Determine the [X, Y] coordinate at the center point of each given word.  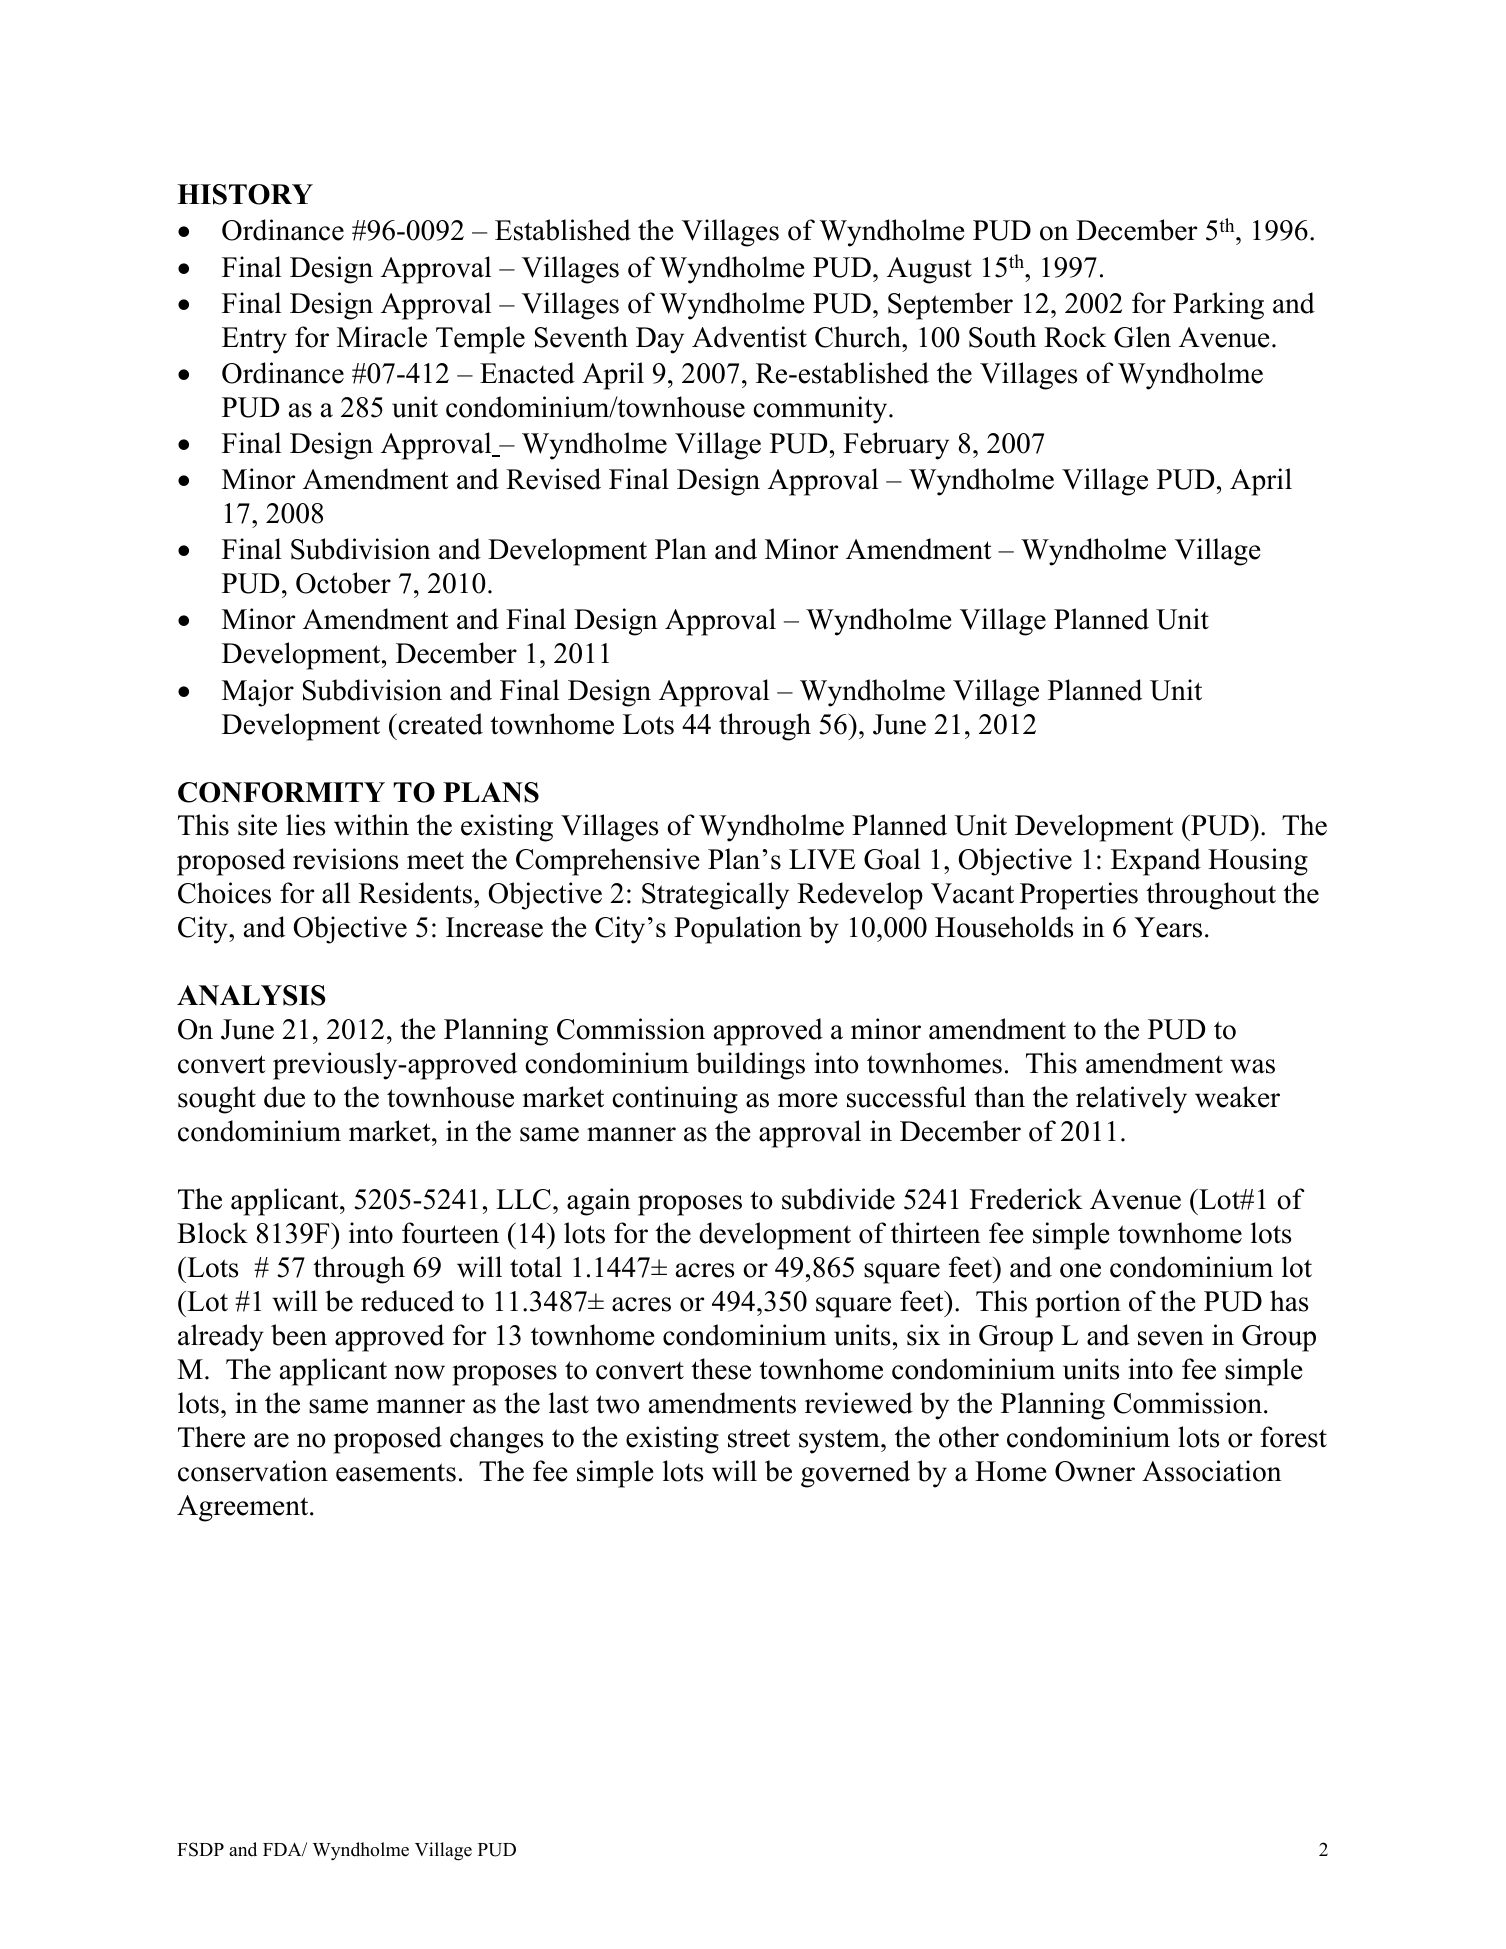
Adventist [749, 337]
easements [396, 1472]
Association [1212, 1471]
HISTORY [245, 194]
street [759, 1438]
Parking [1218, 306]
